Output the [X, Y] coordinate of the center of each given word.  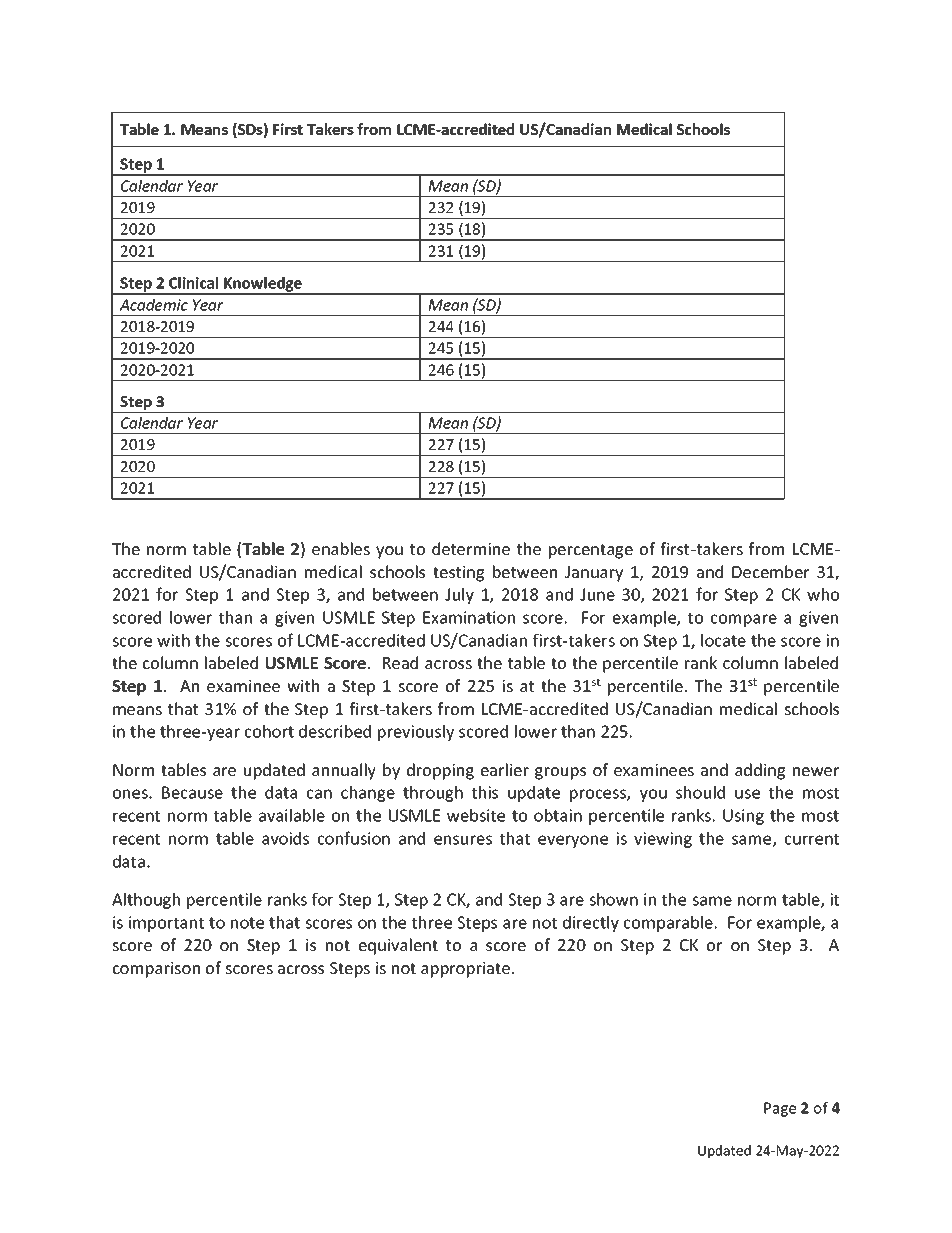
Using [743, 817]
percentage [591, 551]
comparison [156, 970]
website [476, 815]
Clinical [193, 283]
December [770, 571]
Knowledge [263, 285]
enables [341, 548]
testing [458, 574]
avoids [285, 838]
